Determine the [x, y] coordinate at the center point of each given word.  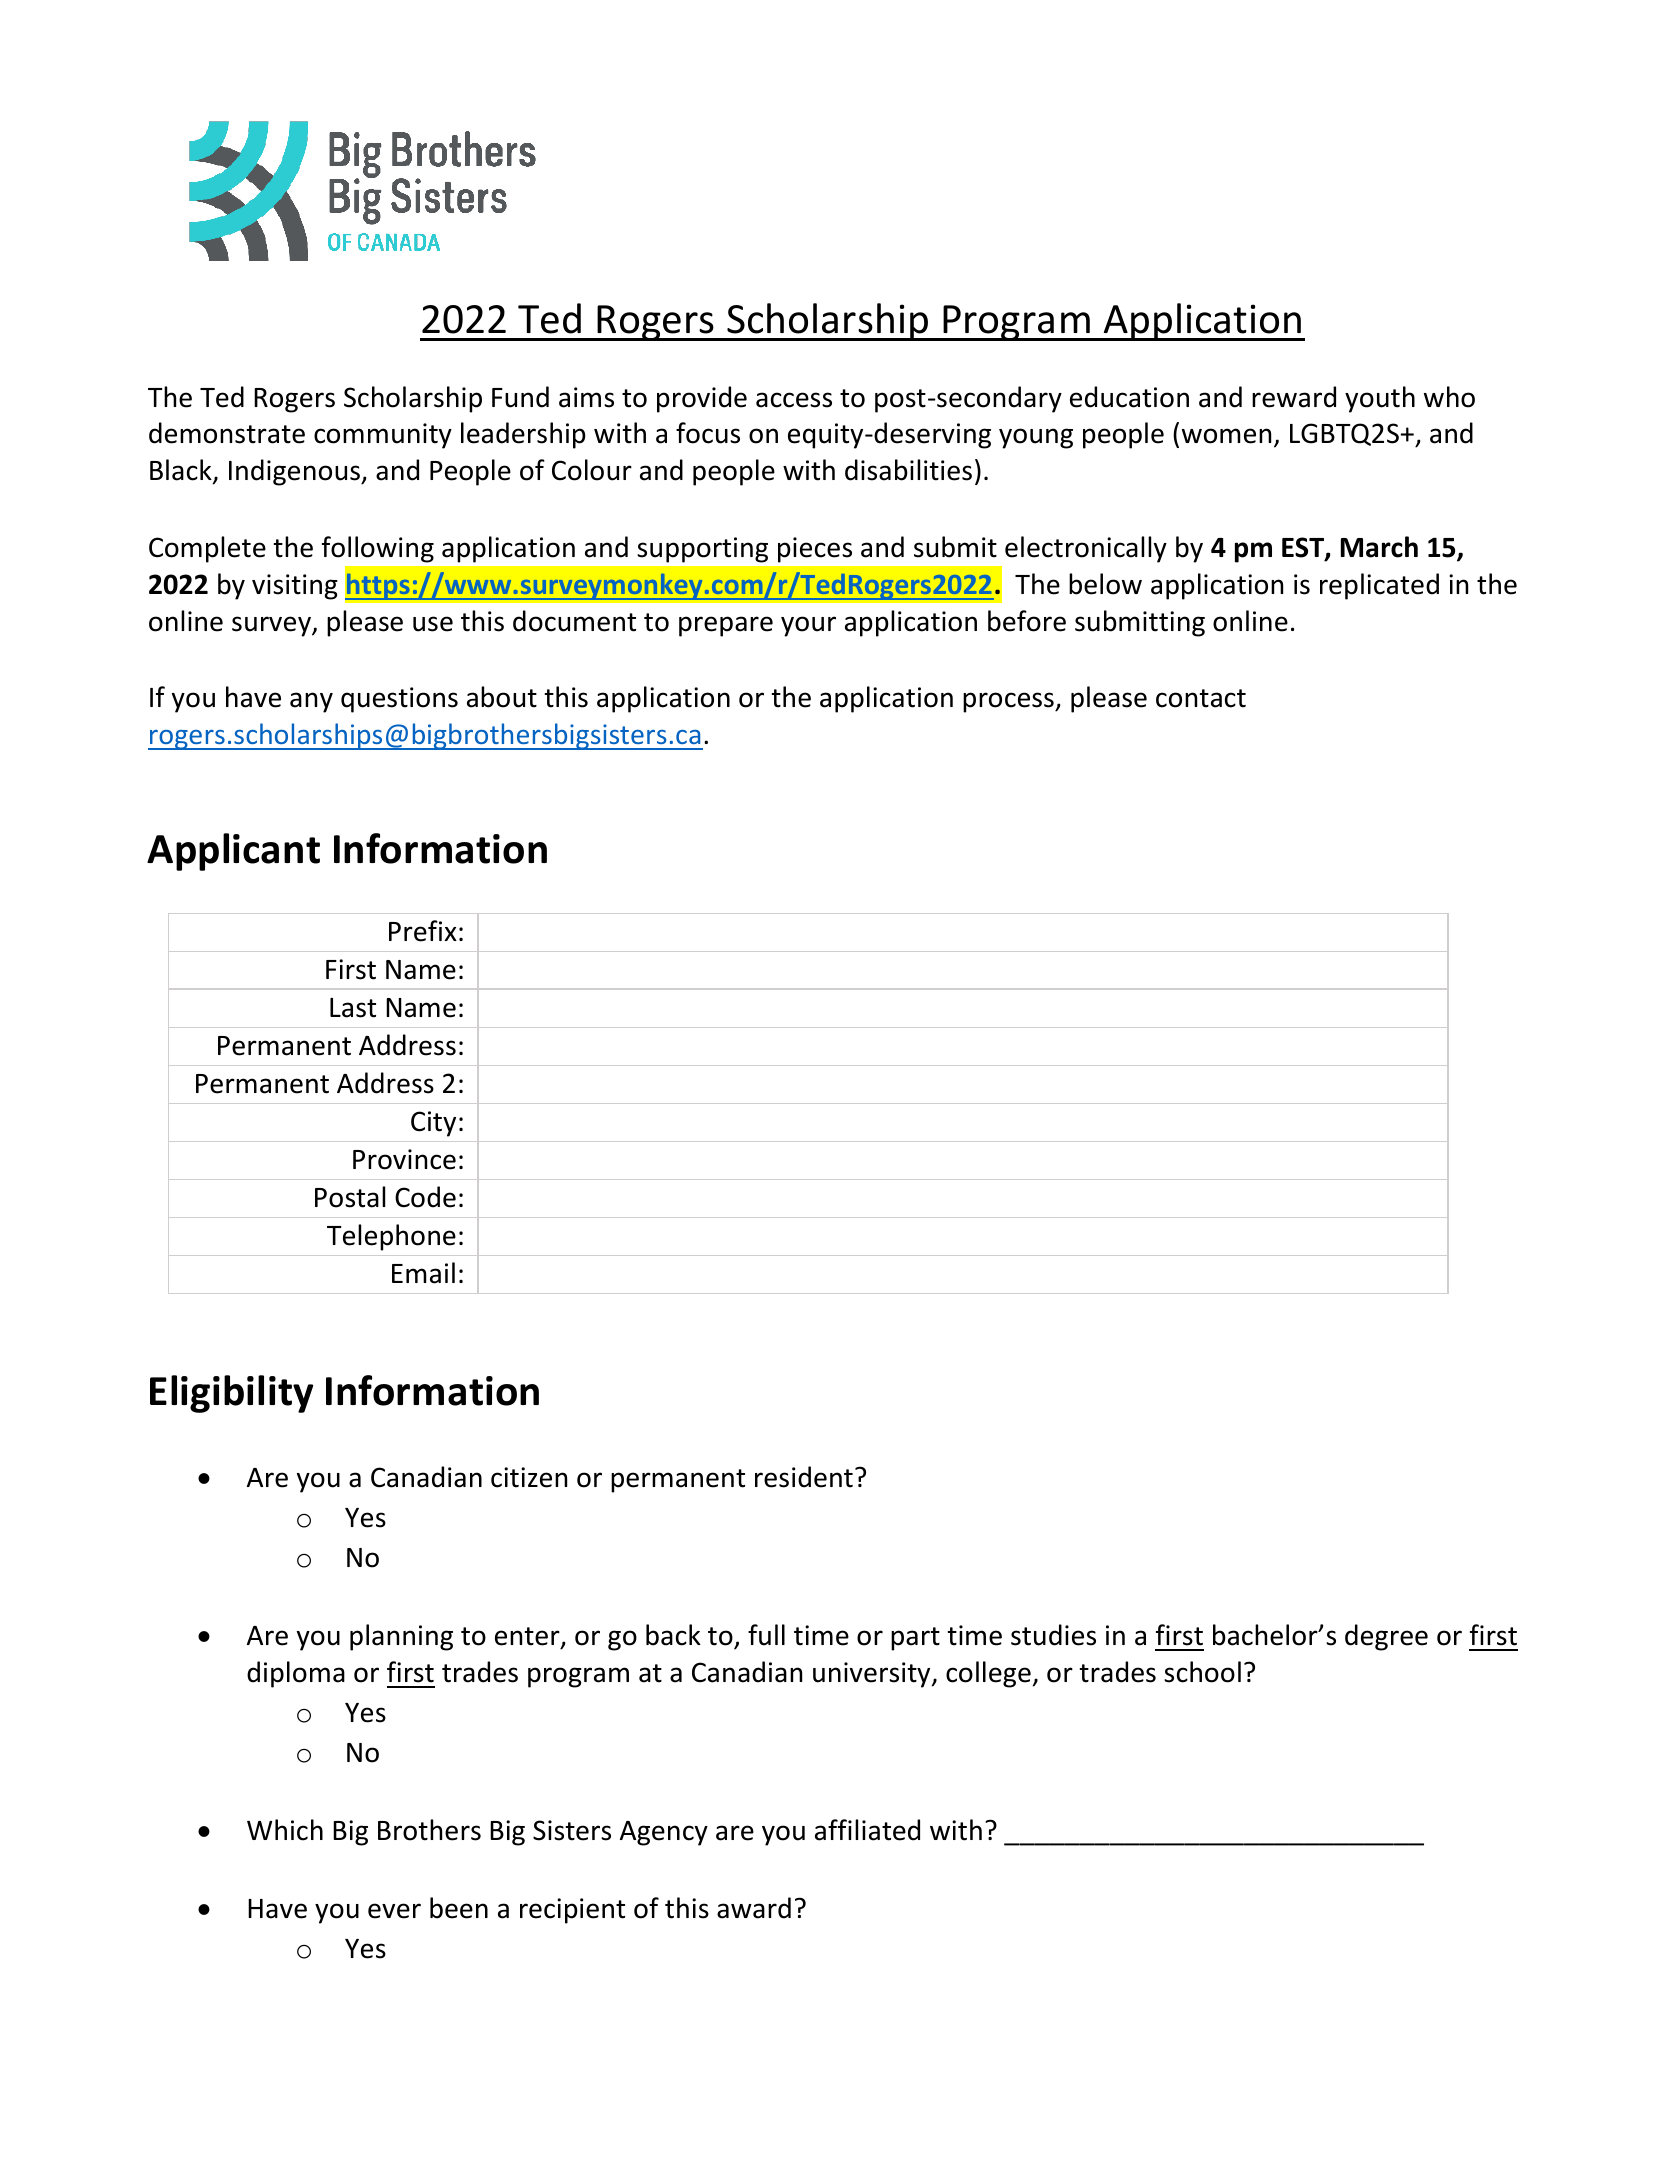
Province [404, 1159]
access [794, 400]
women [1226, 436]
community [383, 436]
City [433, 1124]
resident [804, 1477]
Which [285, 1830]
